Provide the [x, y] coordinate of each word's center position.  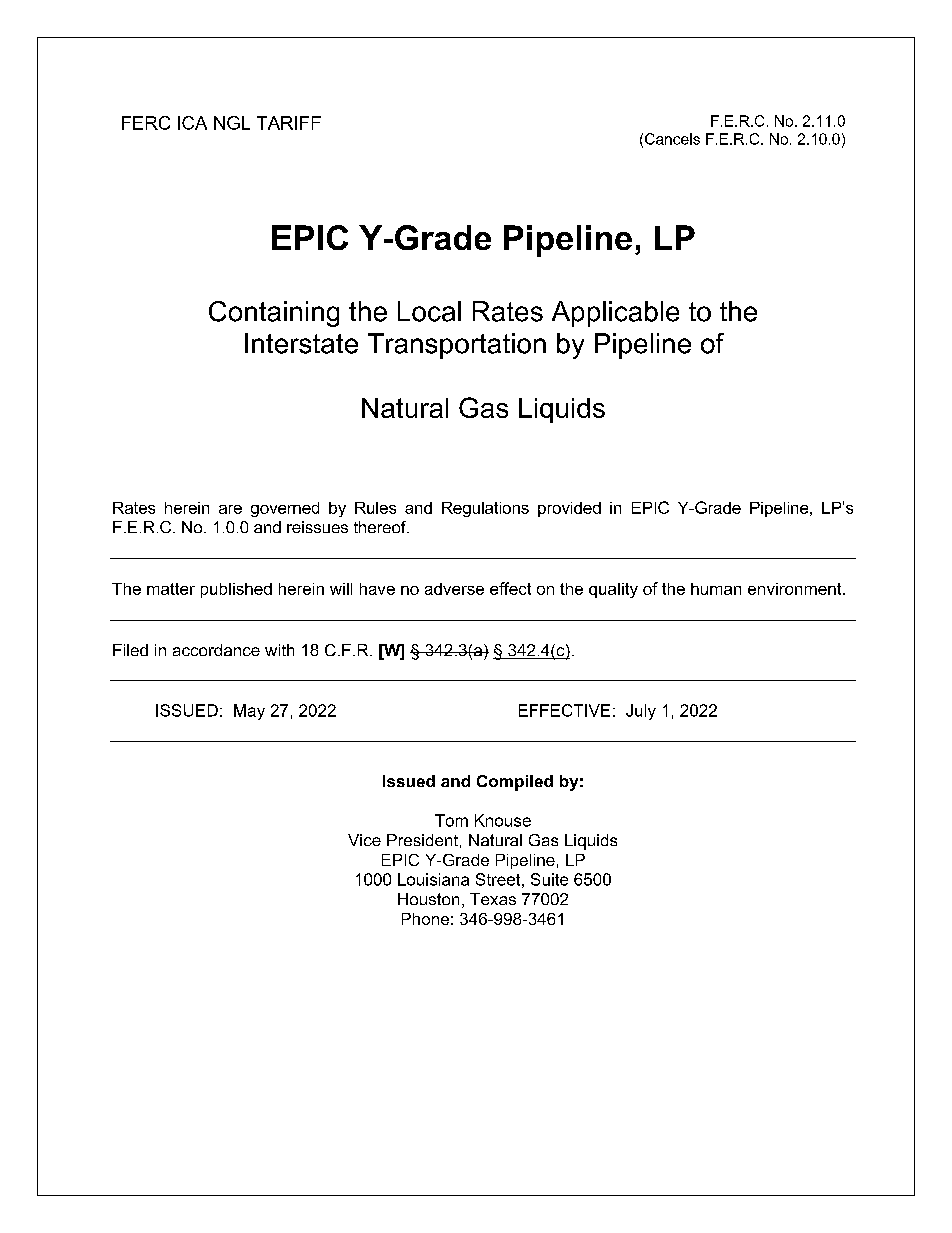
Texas [493, 899]
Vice [364, 840]
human [716, 589]
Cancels [672, 139]
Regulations [485, 509]
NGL [232, 123]
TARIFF [289, 123]
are [230, 509]
